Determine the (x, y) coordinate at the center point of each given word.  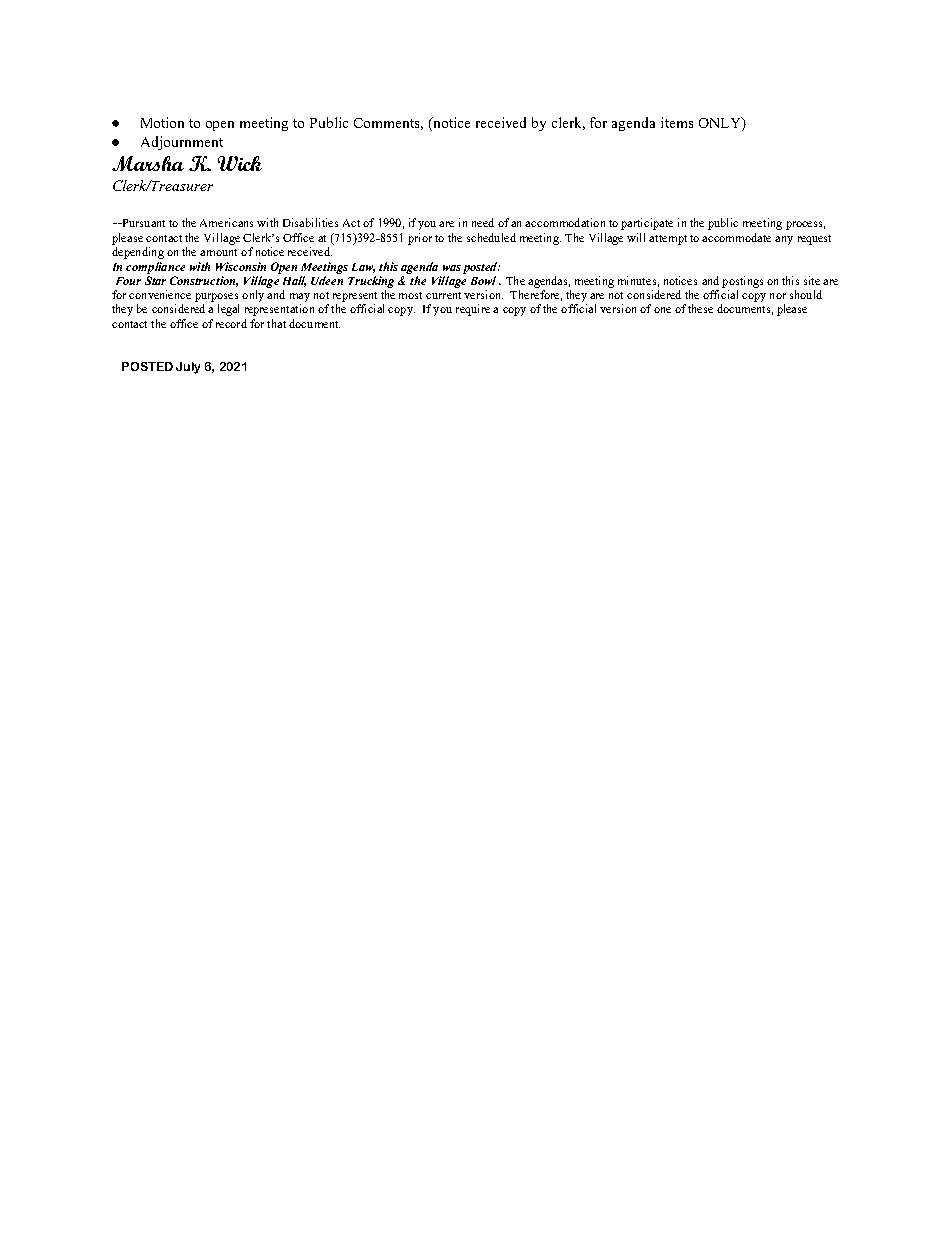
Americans (226, 222)
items (677, 122)
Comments (388, 124)
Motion (162, 122)
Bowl (483, 280)
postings (742, 282)
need (483, 222)
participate (647, 224)
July (188, 368)
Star (155, 280)
